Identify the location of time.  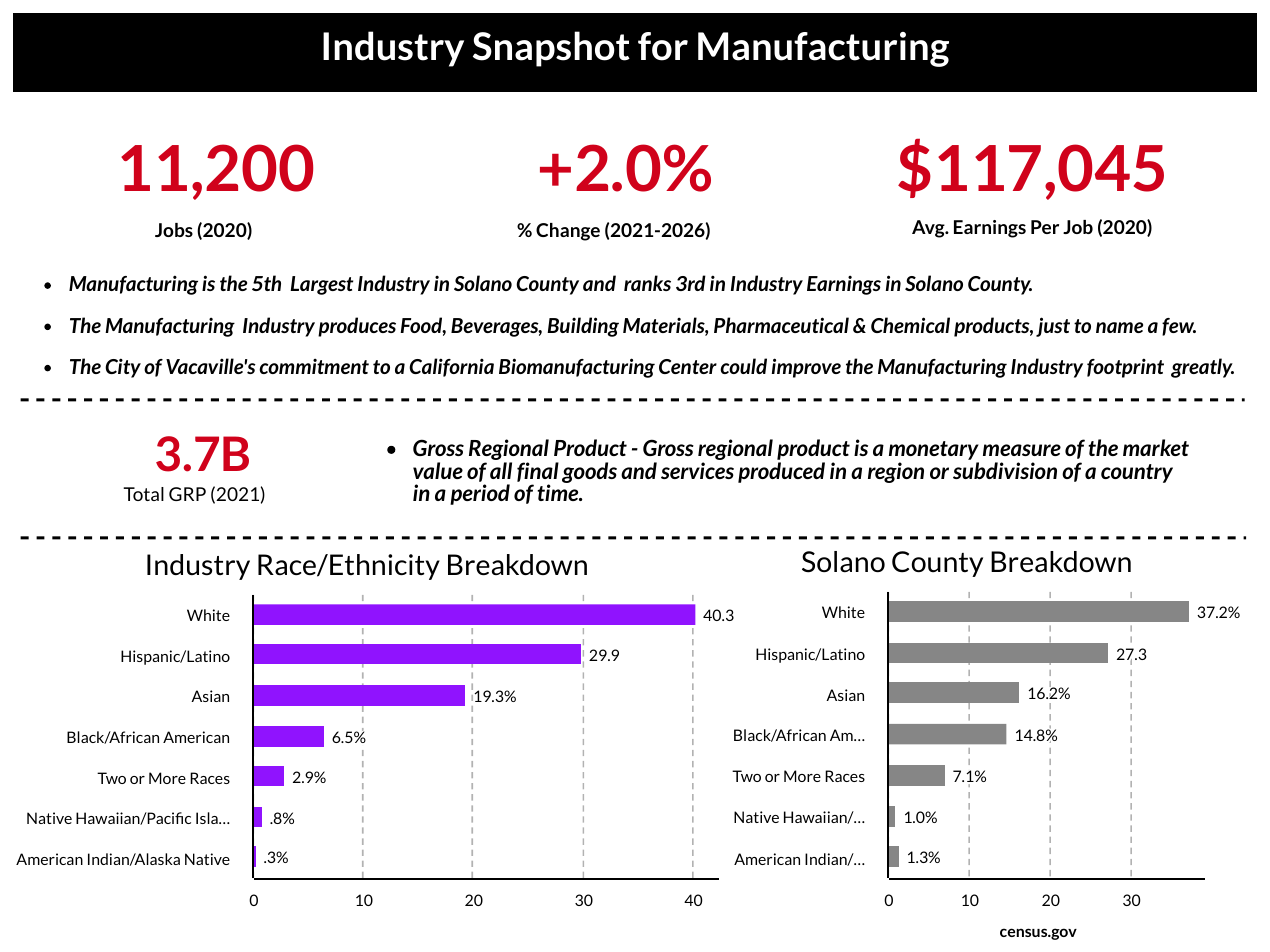
(559, 491).
